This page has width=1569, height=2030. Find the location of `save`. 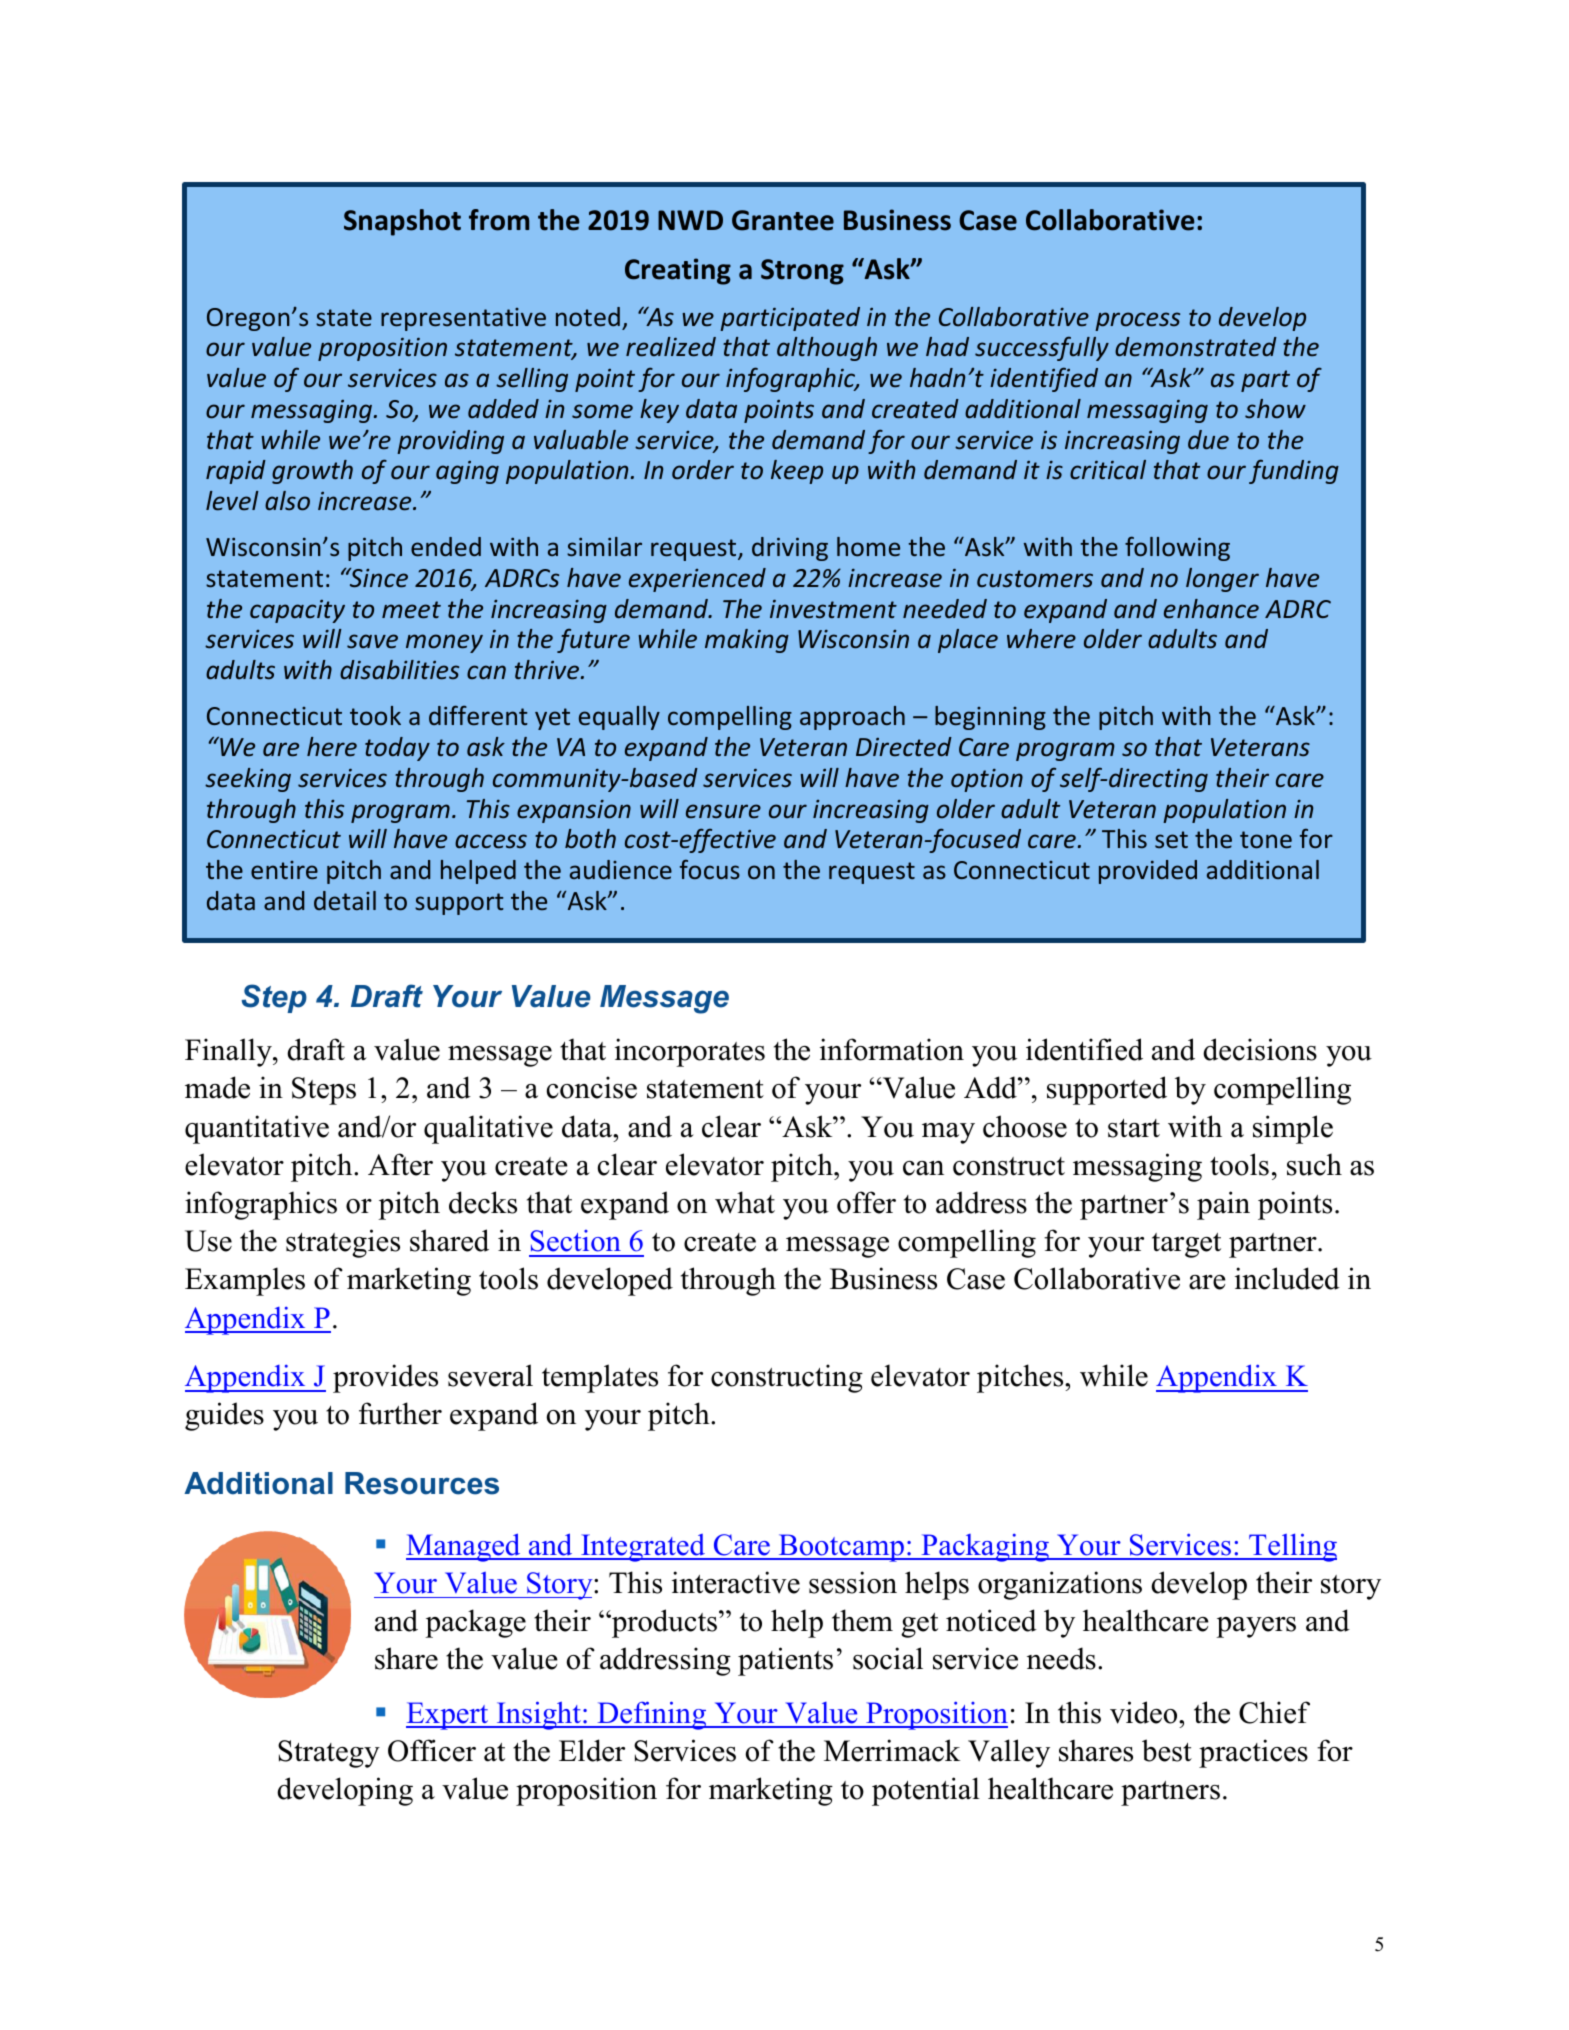

save is located at coordinates (372, 641).
